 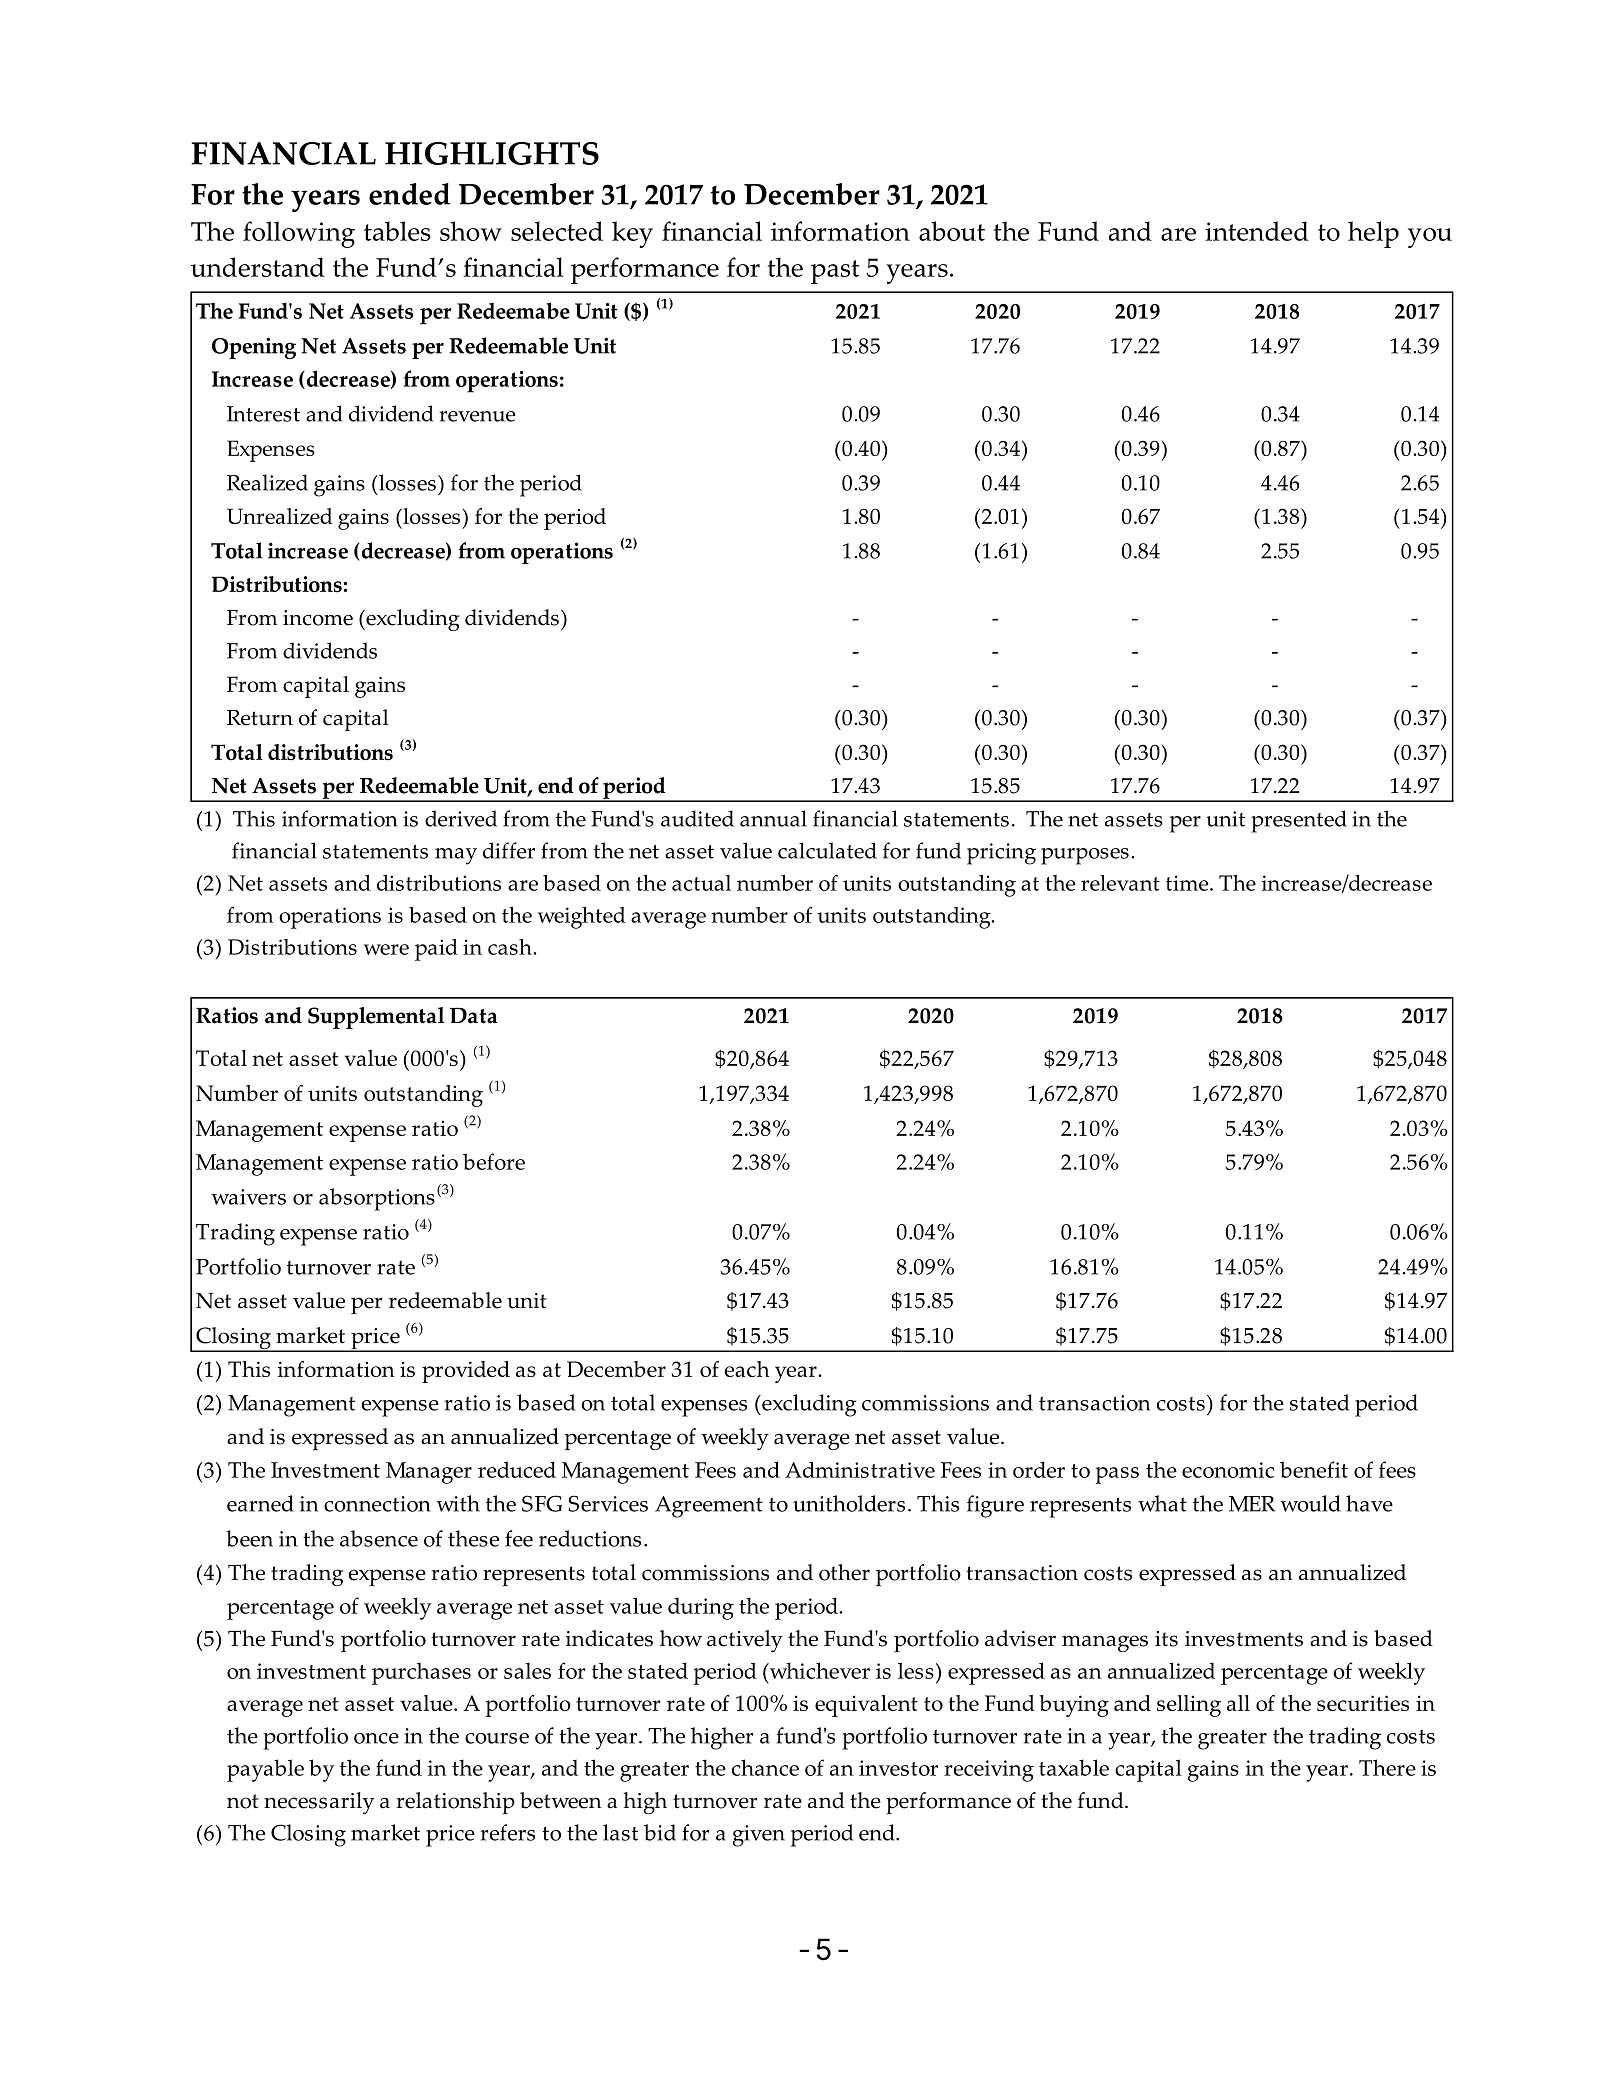 I want to click on Supplemental, so click(x=376, y=1018).
